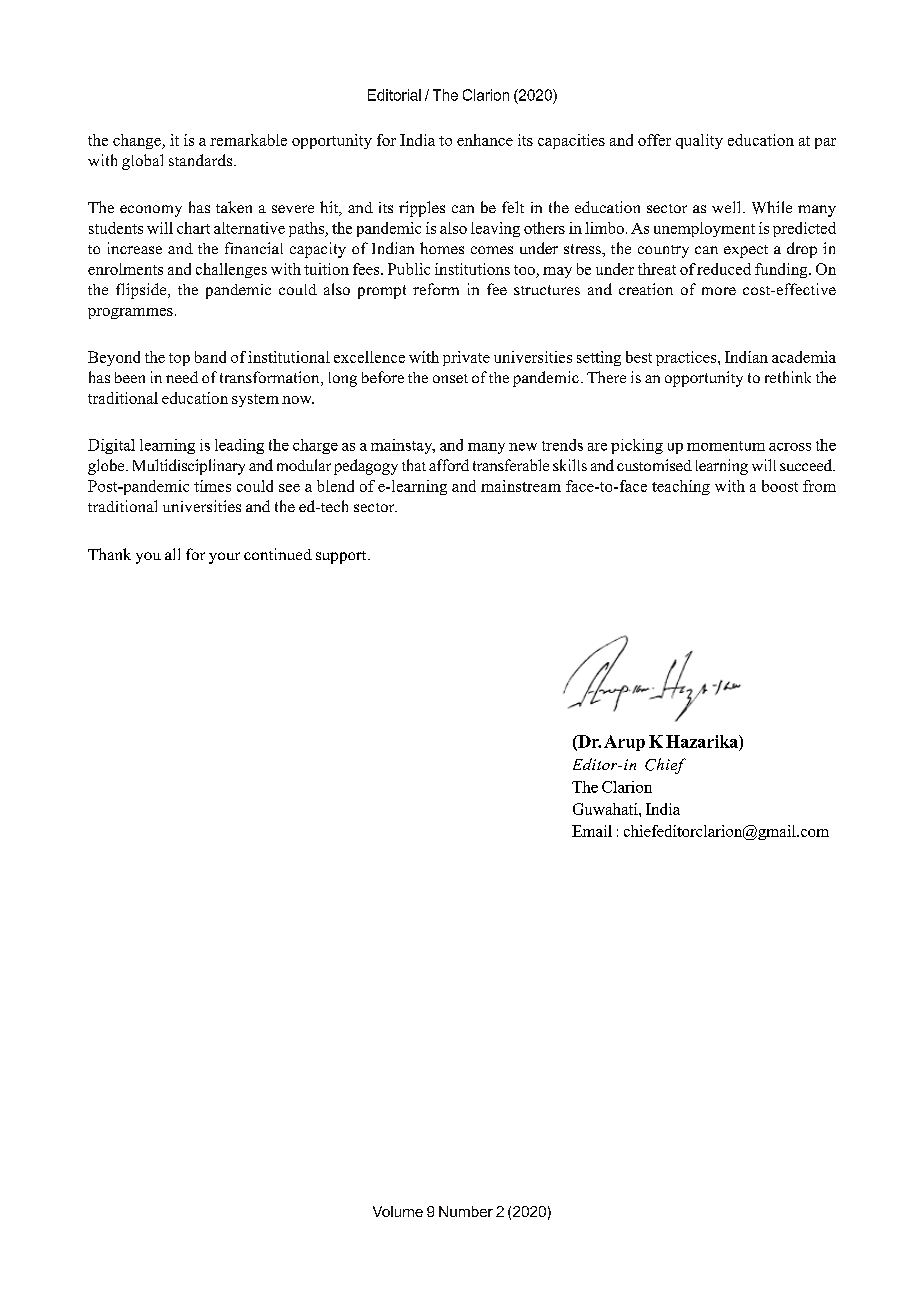 This screenshot has width=924, height=1308. Describe the element at coordinates (780, 486) in the screenshot. I see `boost` at that location.
